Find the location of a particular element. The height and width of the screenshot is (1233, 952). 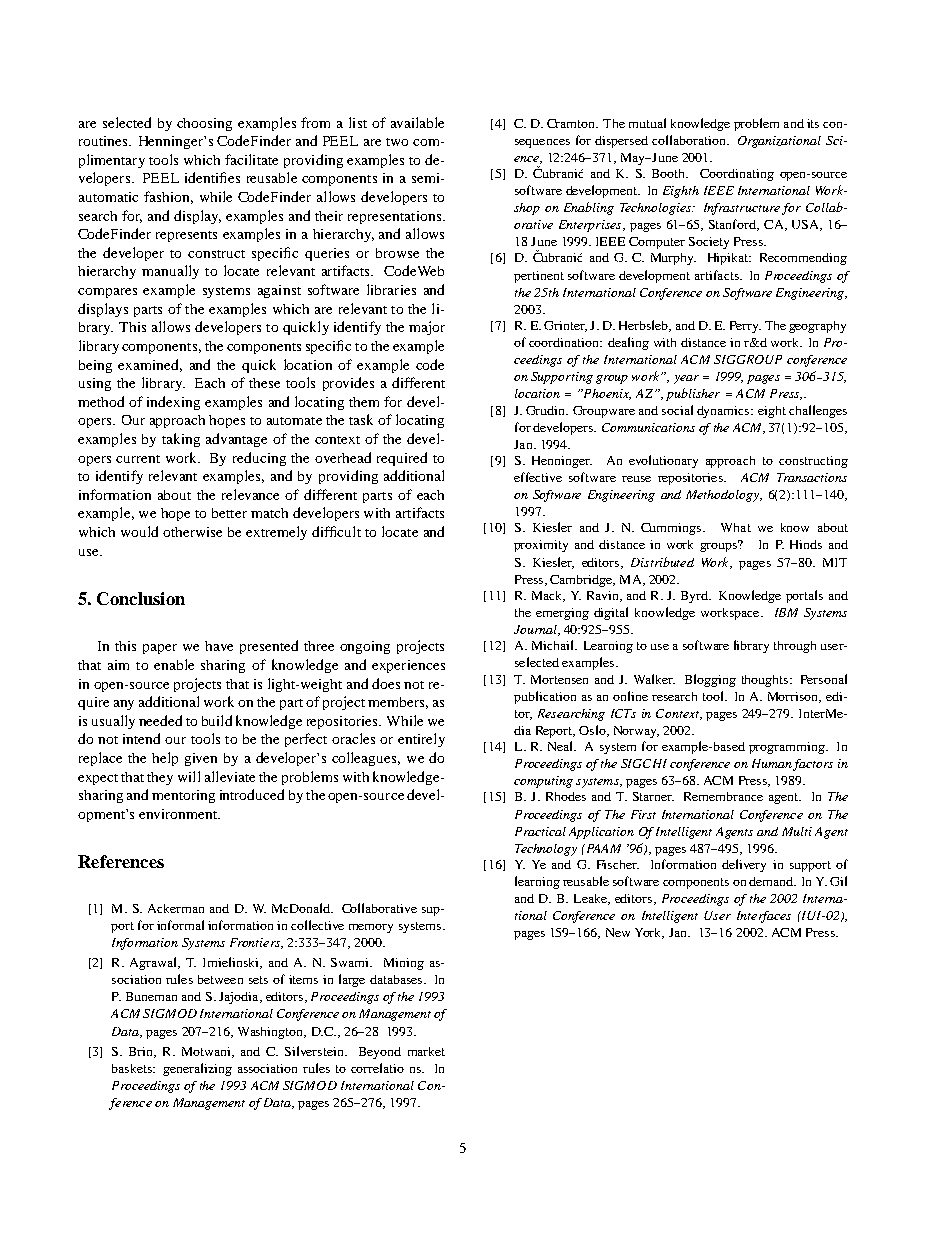

year is located at coordinates (686, 379).
